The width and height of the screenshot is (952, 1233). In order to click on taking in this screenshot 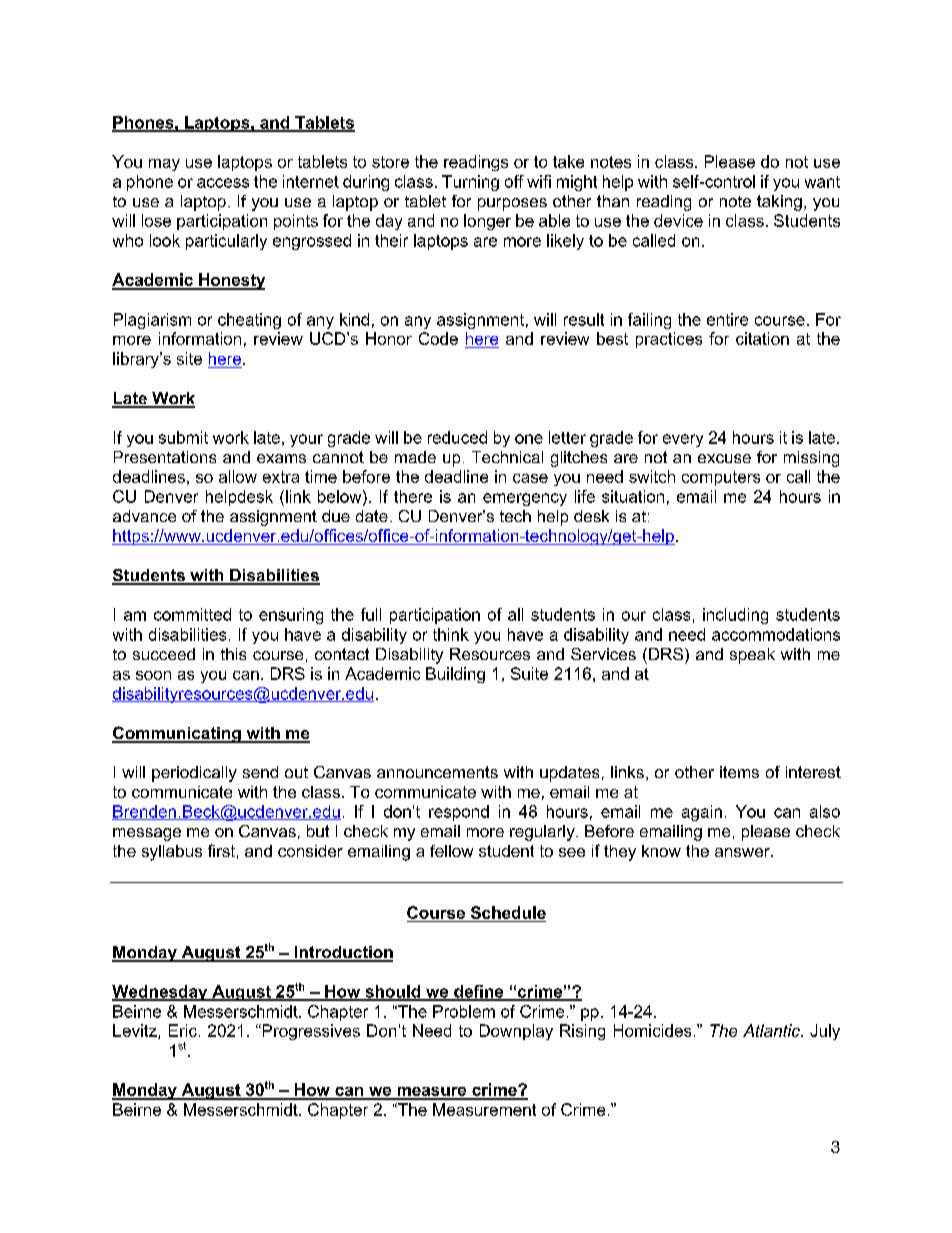, I will do `click(779, 203)`.
